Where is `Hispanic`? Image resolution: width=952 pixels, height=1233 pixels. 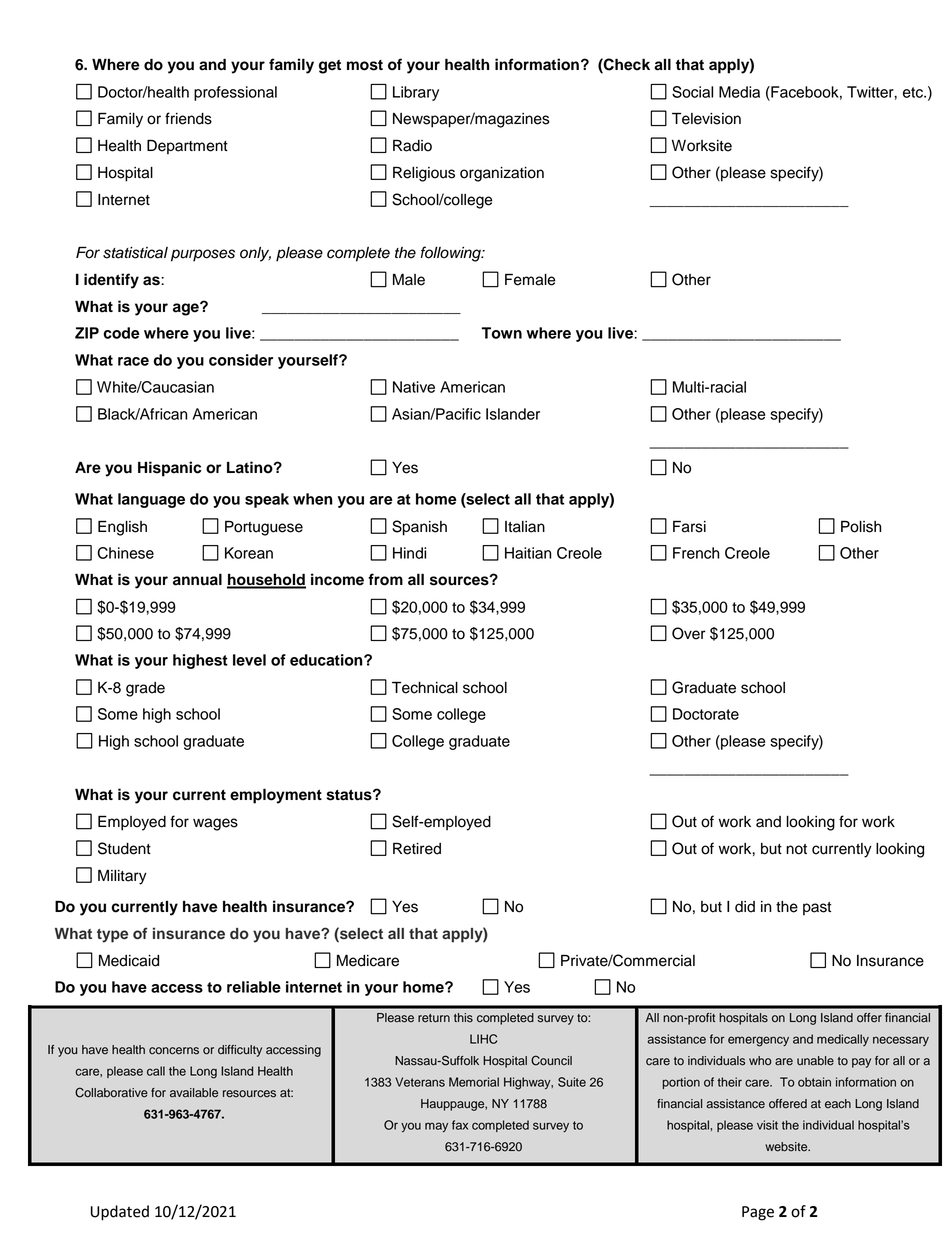 Hispanic is located at coordinates (169, 469).
